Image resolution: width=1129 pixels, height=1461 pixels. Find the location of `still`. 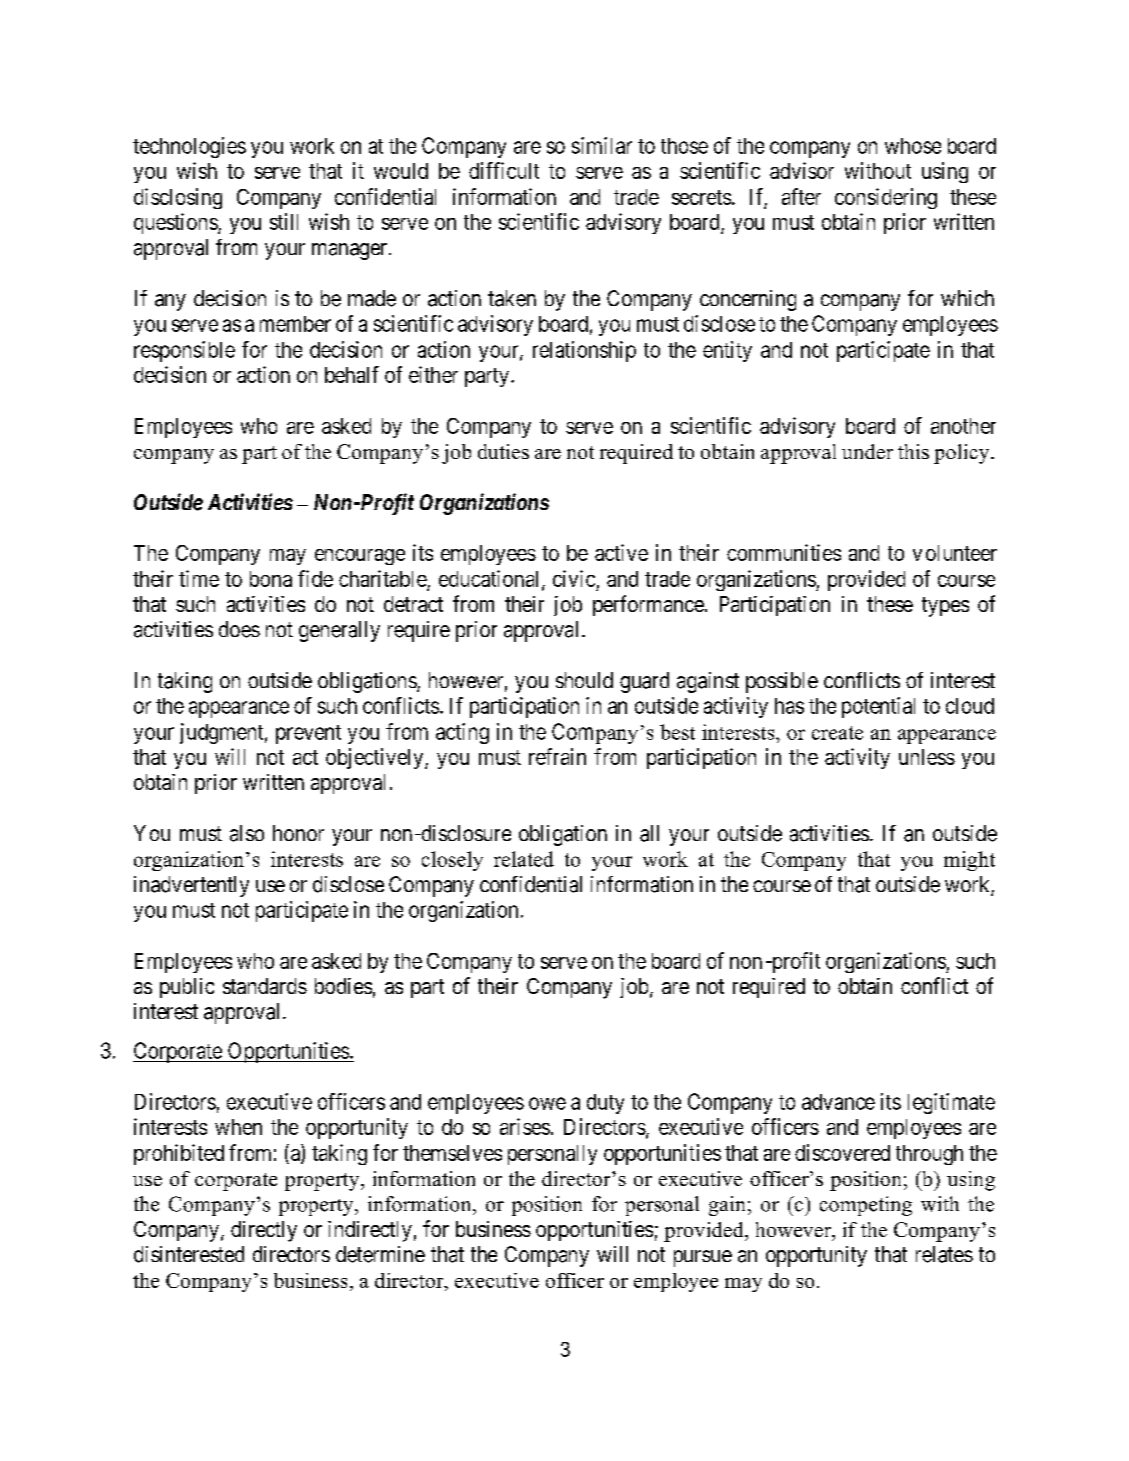

still is located at coordinates (284, 221).
